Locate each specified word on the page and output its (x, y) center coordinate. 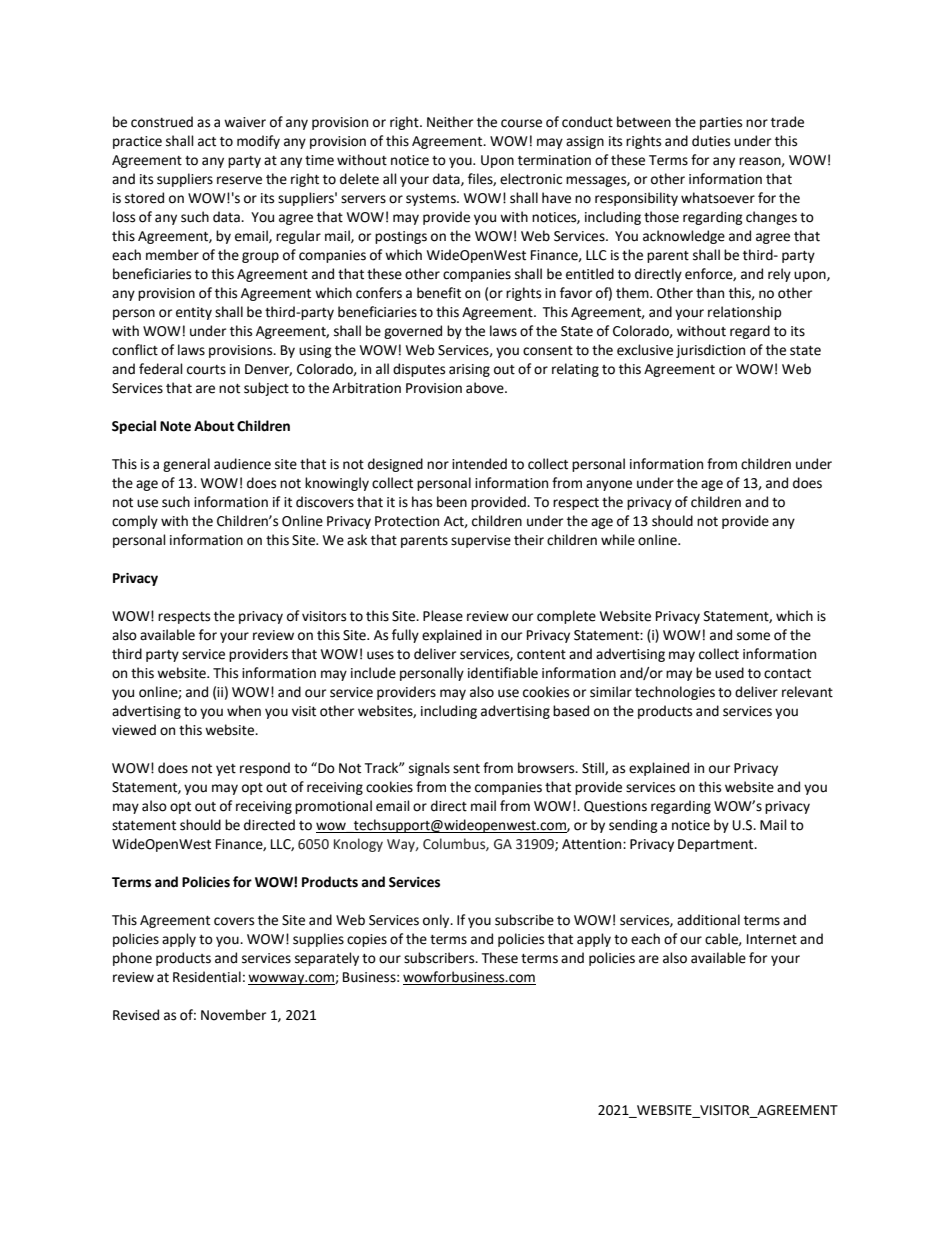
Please (443, 616)
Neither (450, 122)
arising (469, 370)
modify (258, 142)
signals (429, 769)
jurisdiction (710, 351)
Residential (207, 977)
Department (717, 845)
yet (226, 770)
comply (135, 522)
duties (711, 141)
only (437, 921)
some (753, 636)
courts (206, 370)
